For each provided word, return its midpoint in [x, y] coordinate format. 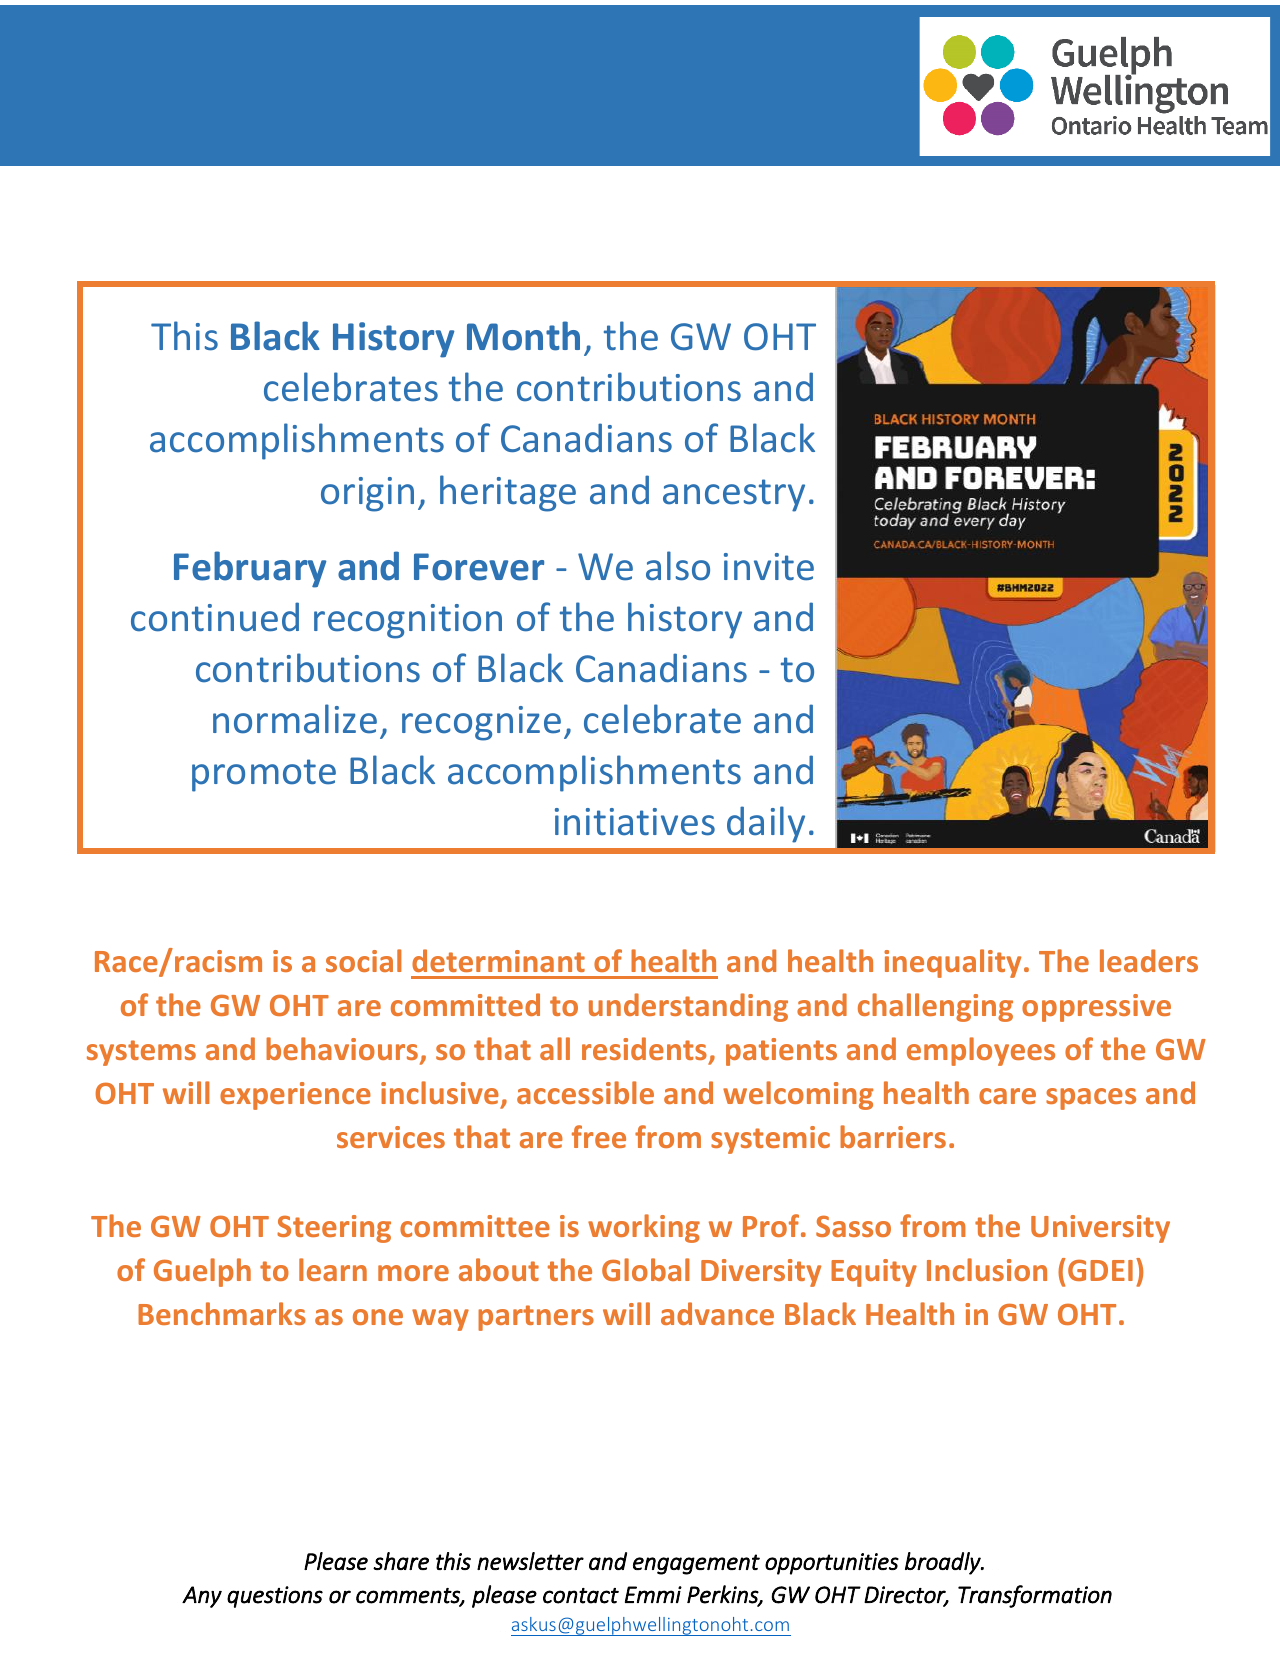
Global [645, 1269]
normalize [295, 719]
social [364, 960]
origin [367, 494]
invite [769, 567]
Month [523, 336]
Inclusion [987, 1269]
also [678, 566]
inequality [952, 963]
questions [275, 1597]
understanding [688, 1007]
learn [333, 1269]
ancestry [734, 495]
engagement [696, 1564]
